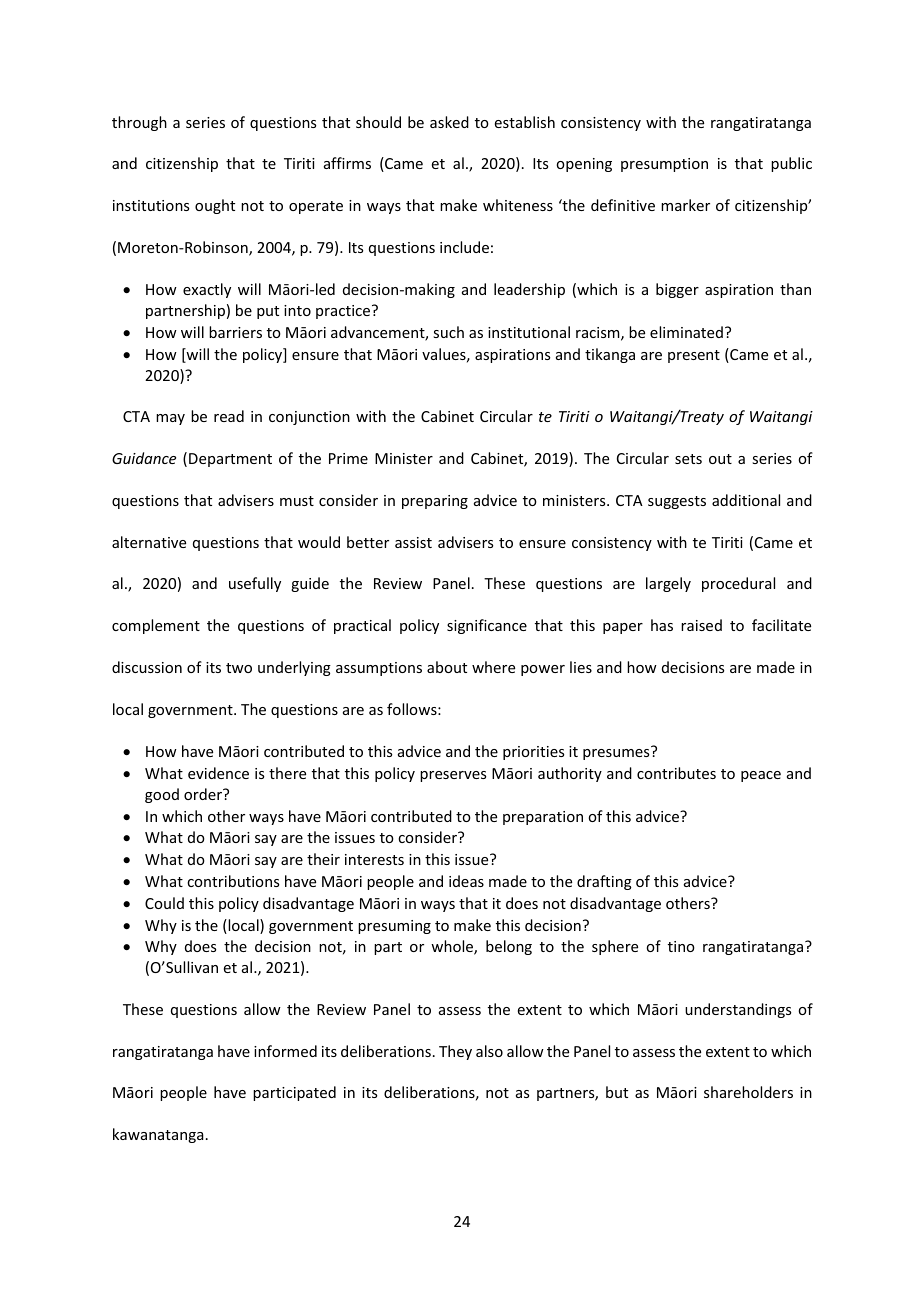  Describe the element at coordinates (435, 502) in the screenshot. I see `preparing` at that location.
